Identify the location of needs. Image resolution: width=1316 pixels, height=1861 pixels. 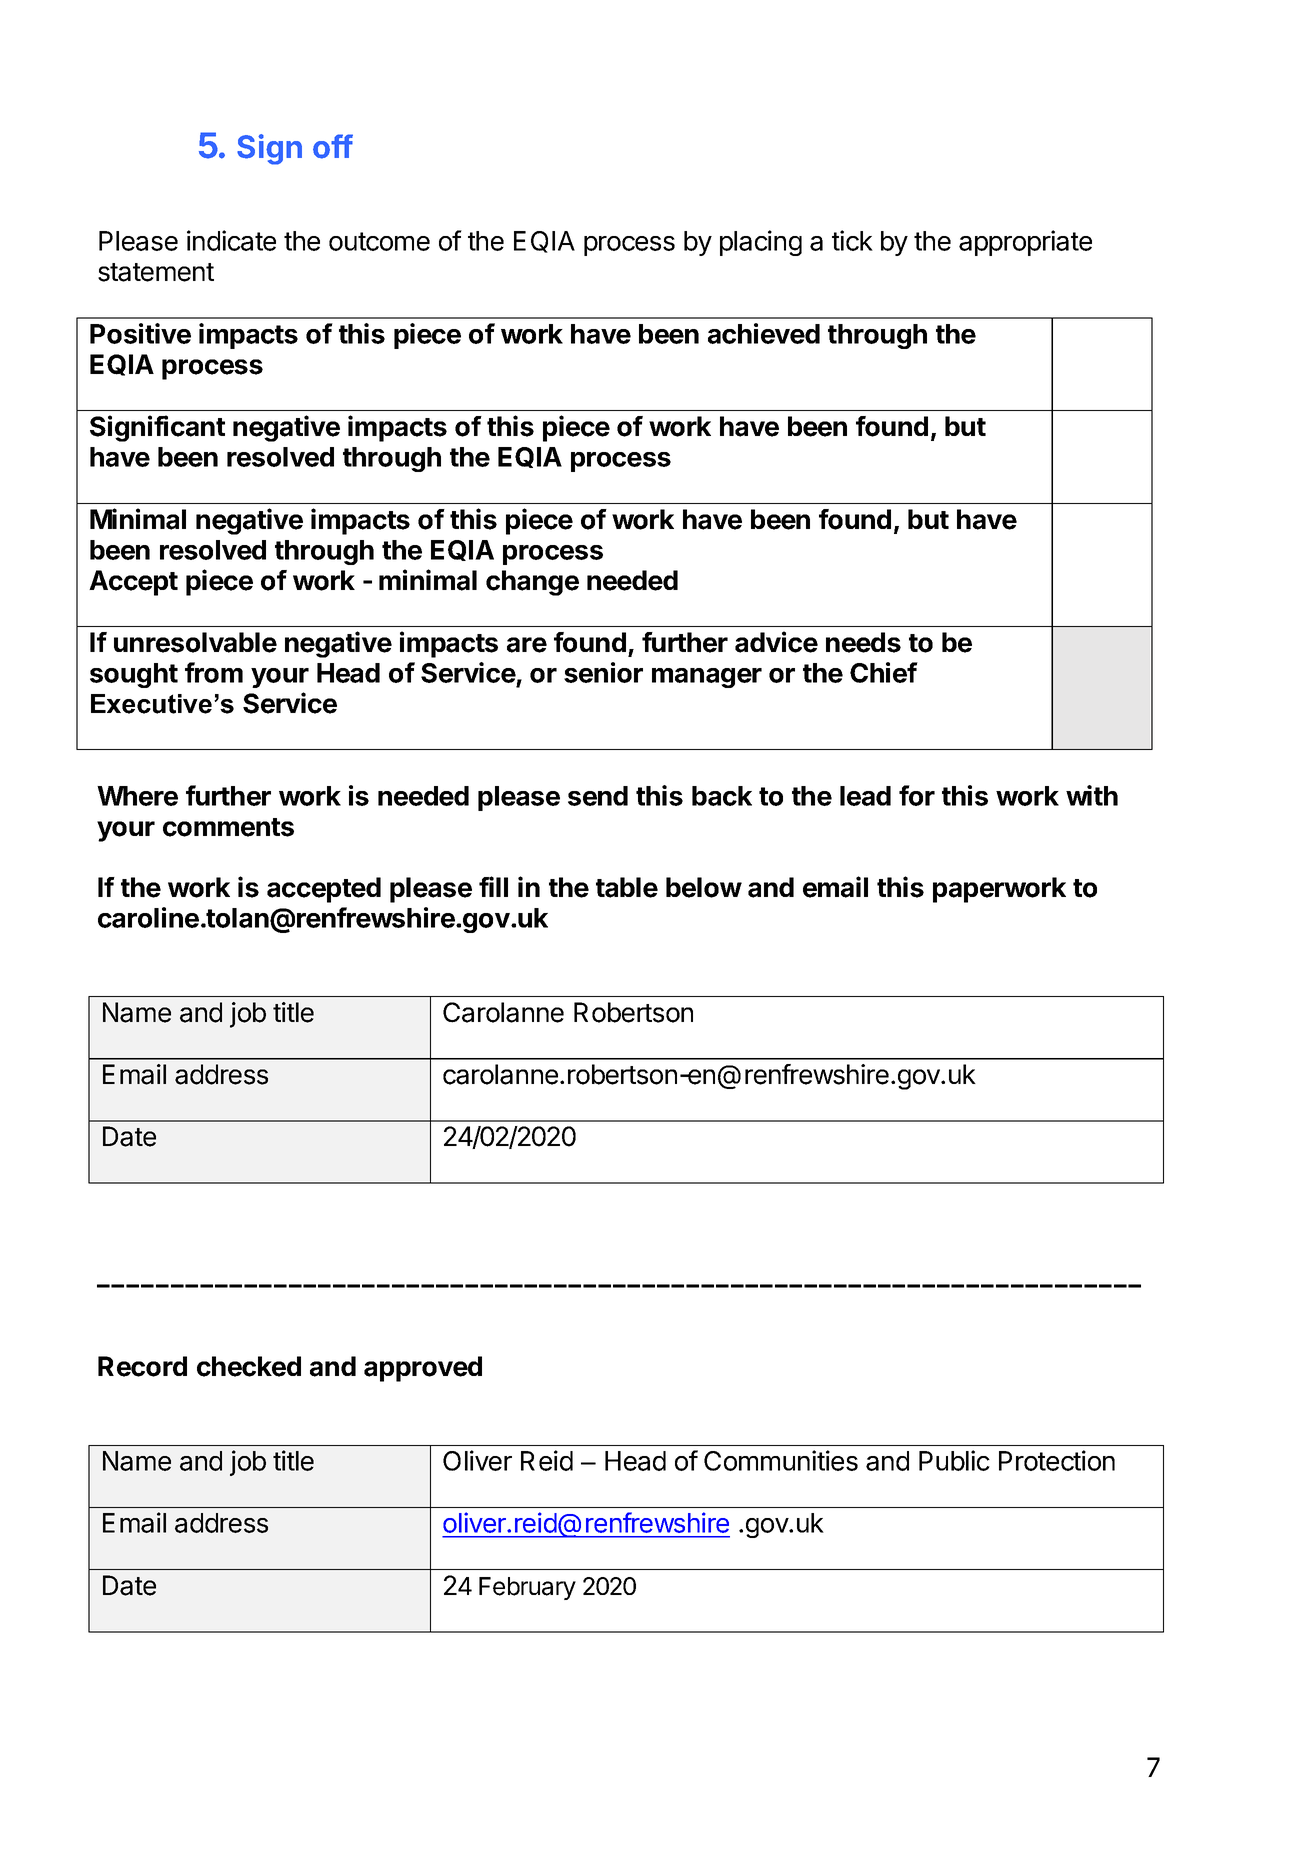
(863, 642).
